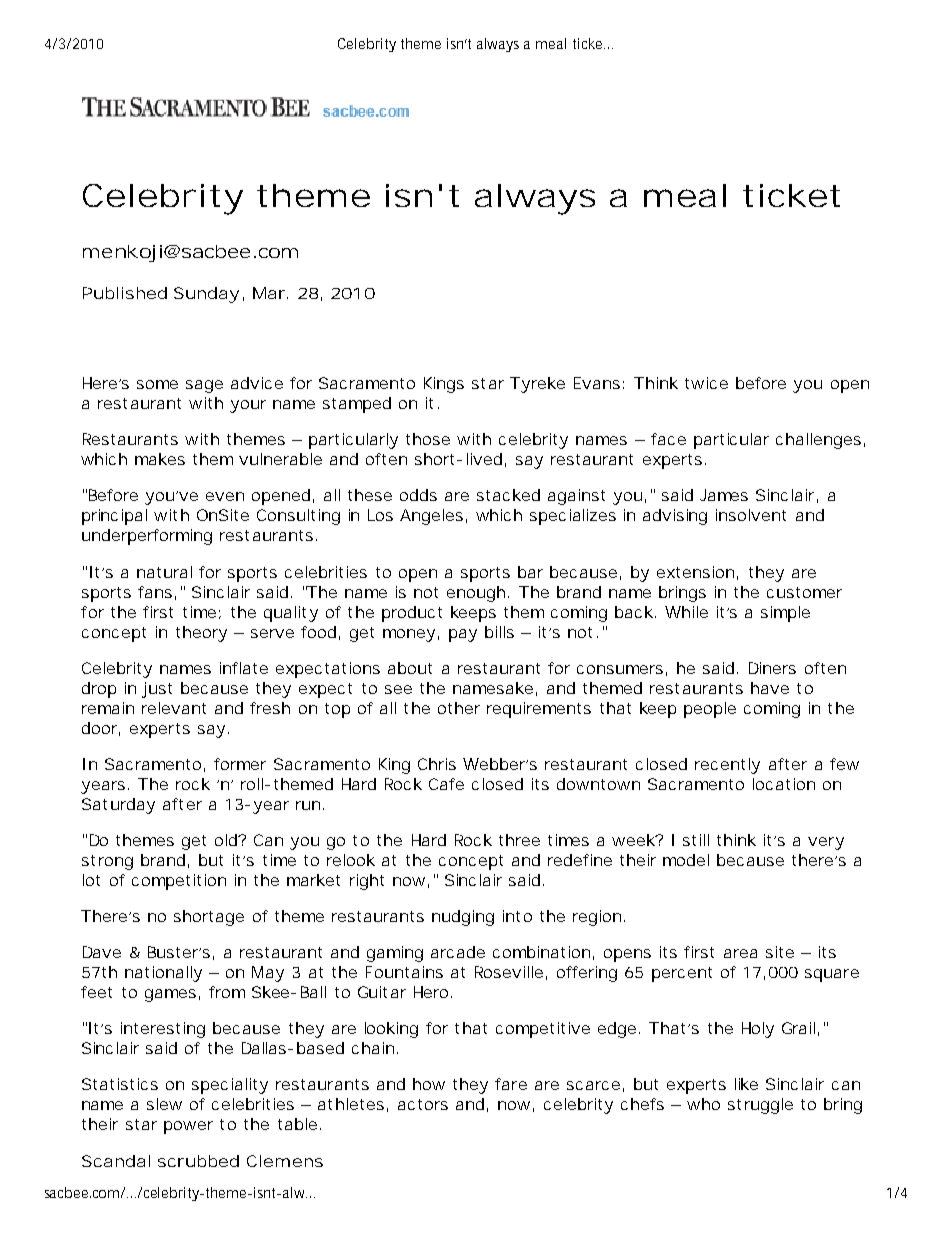 The image size is (952, 1235). I want to click on power, so click(188, 1127).
